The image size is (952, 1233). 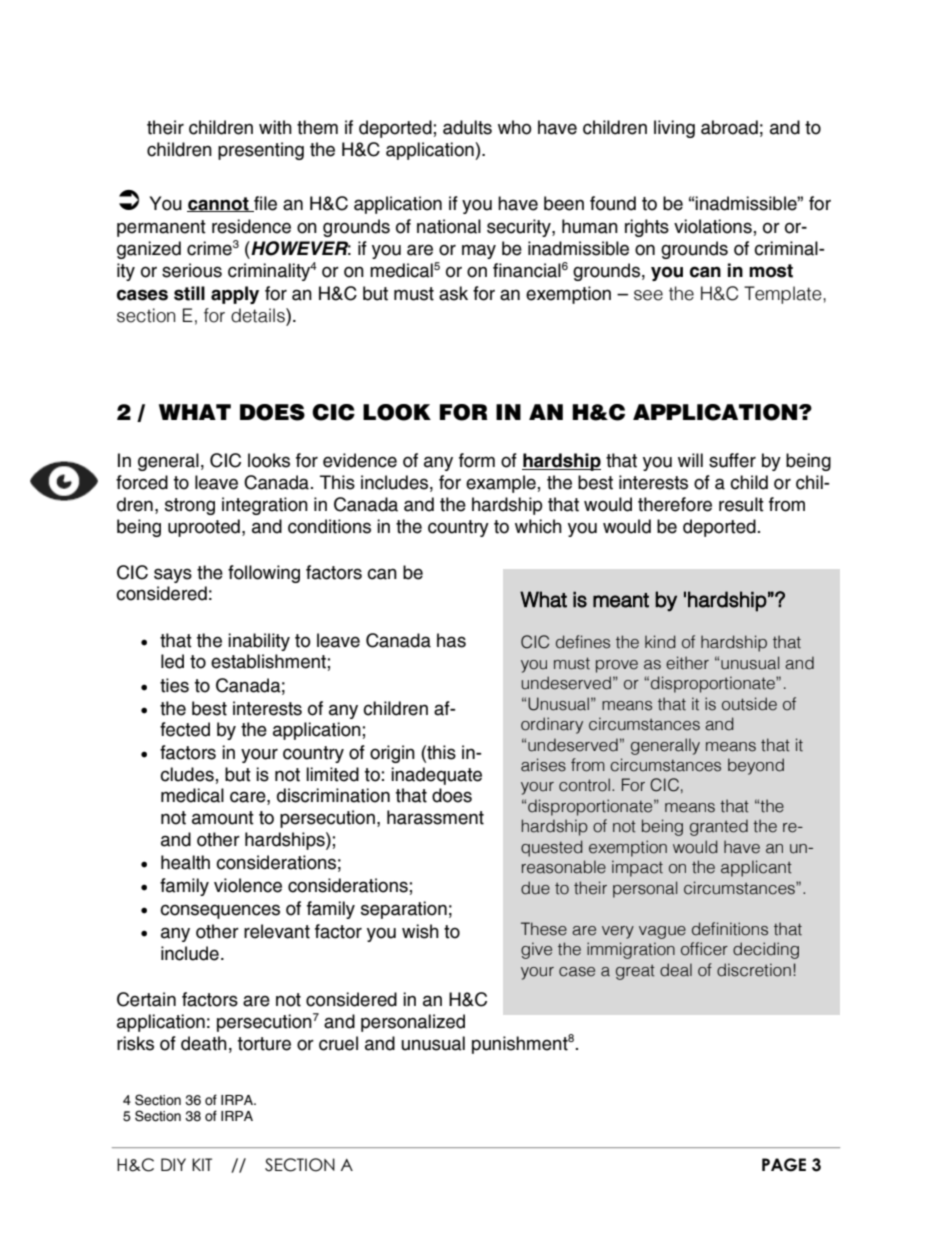 I want to click on PAGE, so click(x=784, y=1165).
